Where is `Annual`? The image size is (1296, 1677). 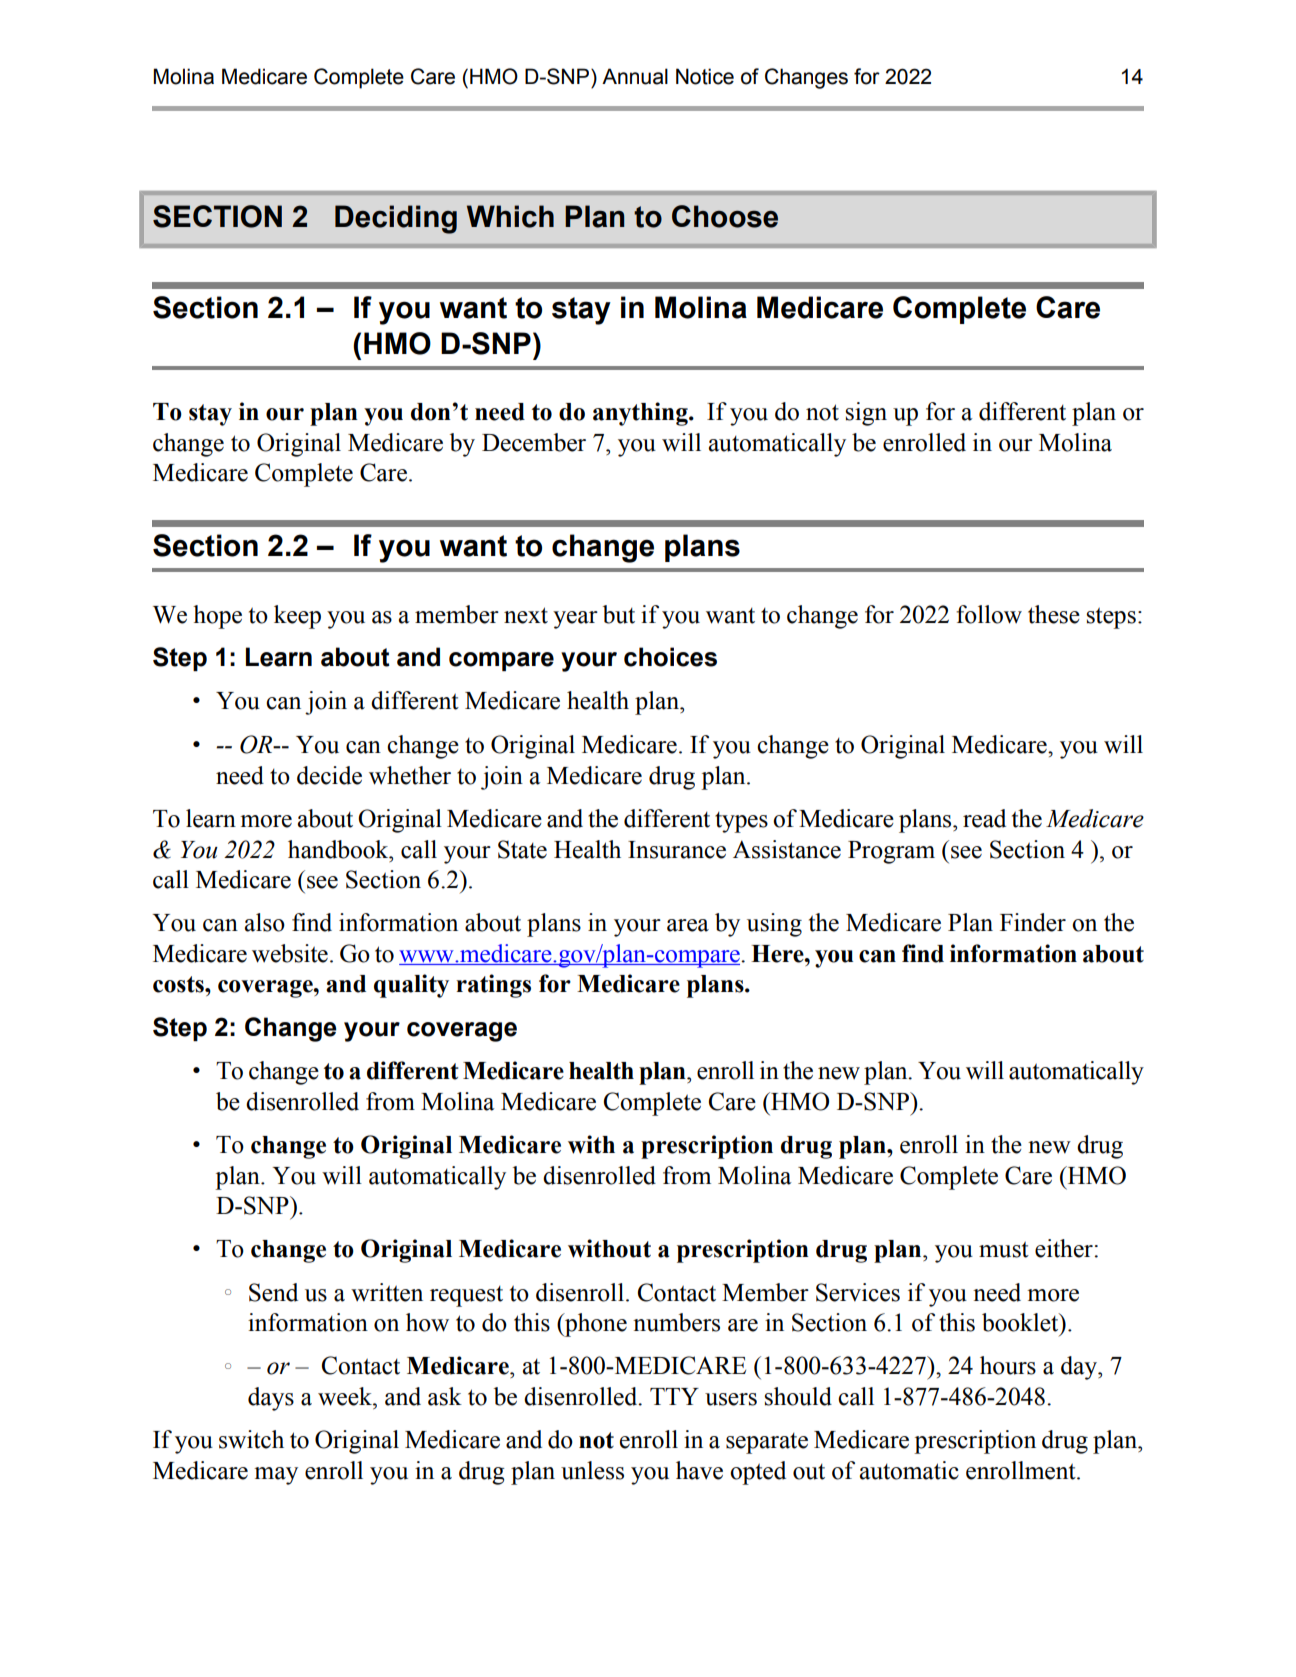 Annual is located at coordinates (635, 76).
